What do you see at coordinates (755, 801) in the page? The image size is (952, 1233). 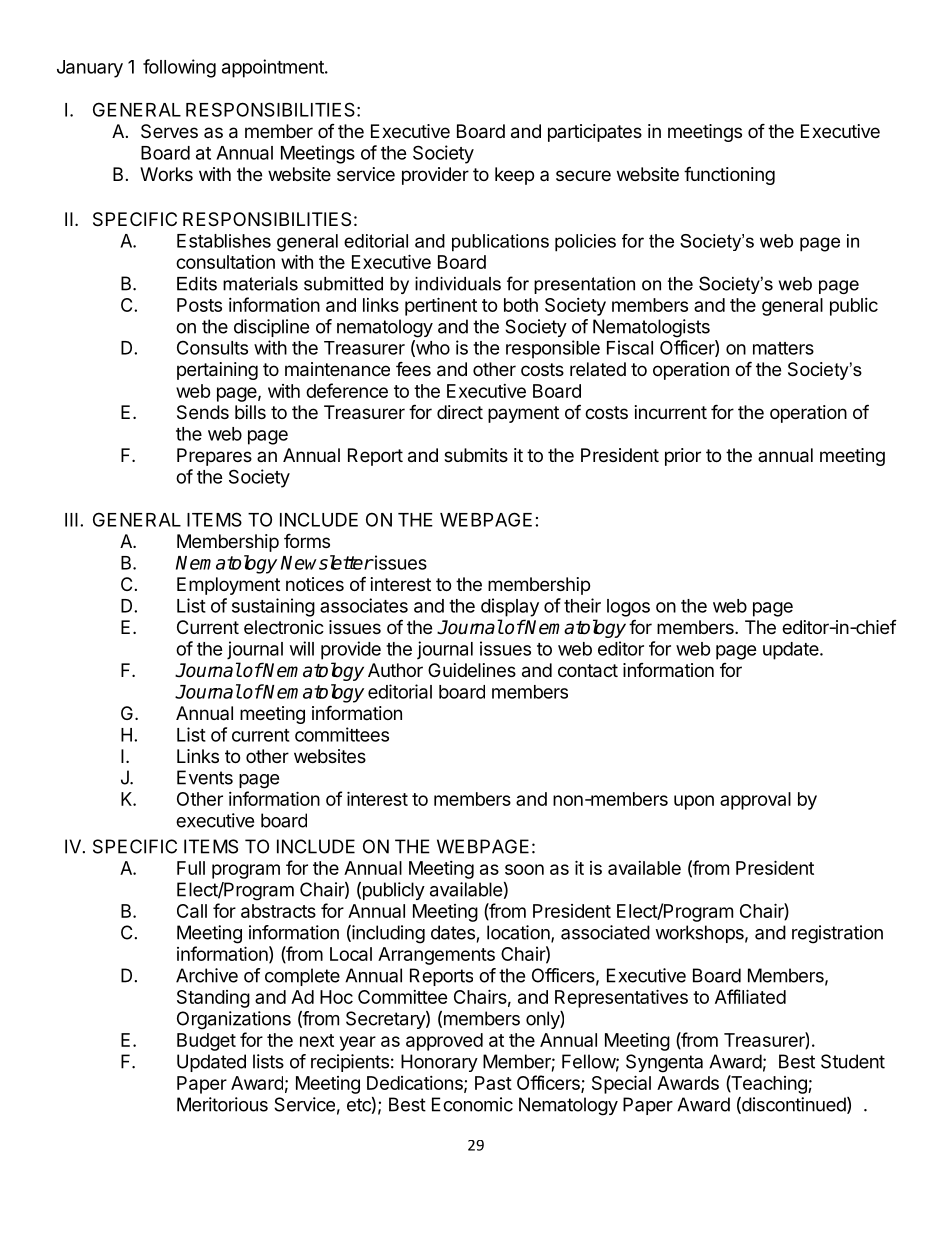 I see `approval` at bounding box center [755, 801].
